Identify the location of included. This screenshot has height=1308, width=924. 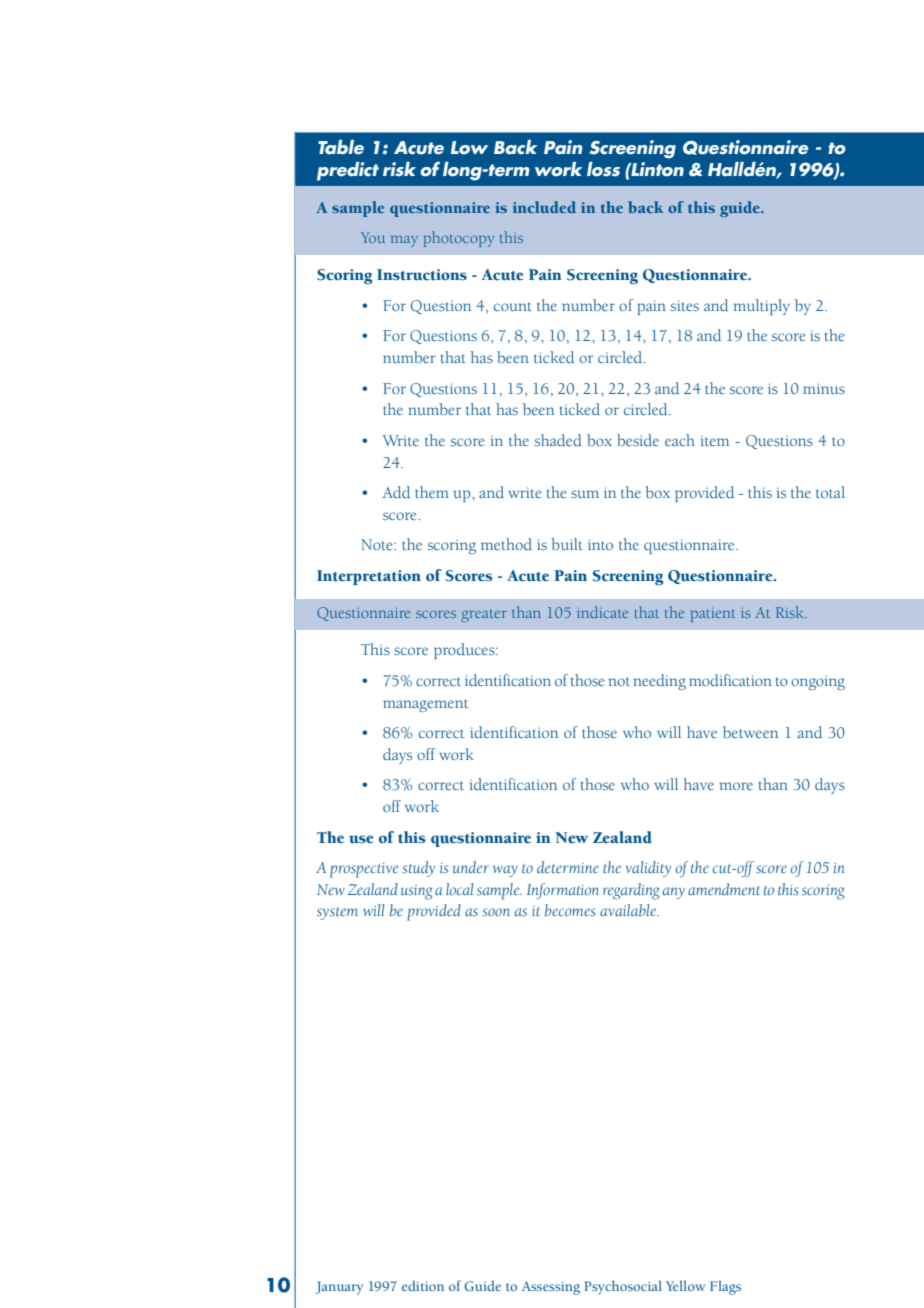
(544, 207).
